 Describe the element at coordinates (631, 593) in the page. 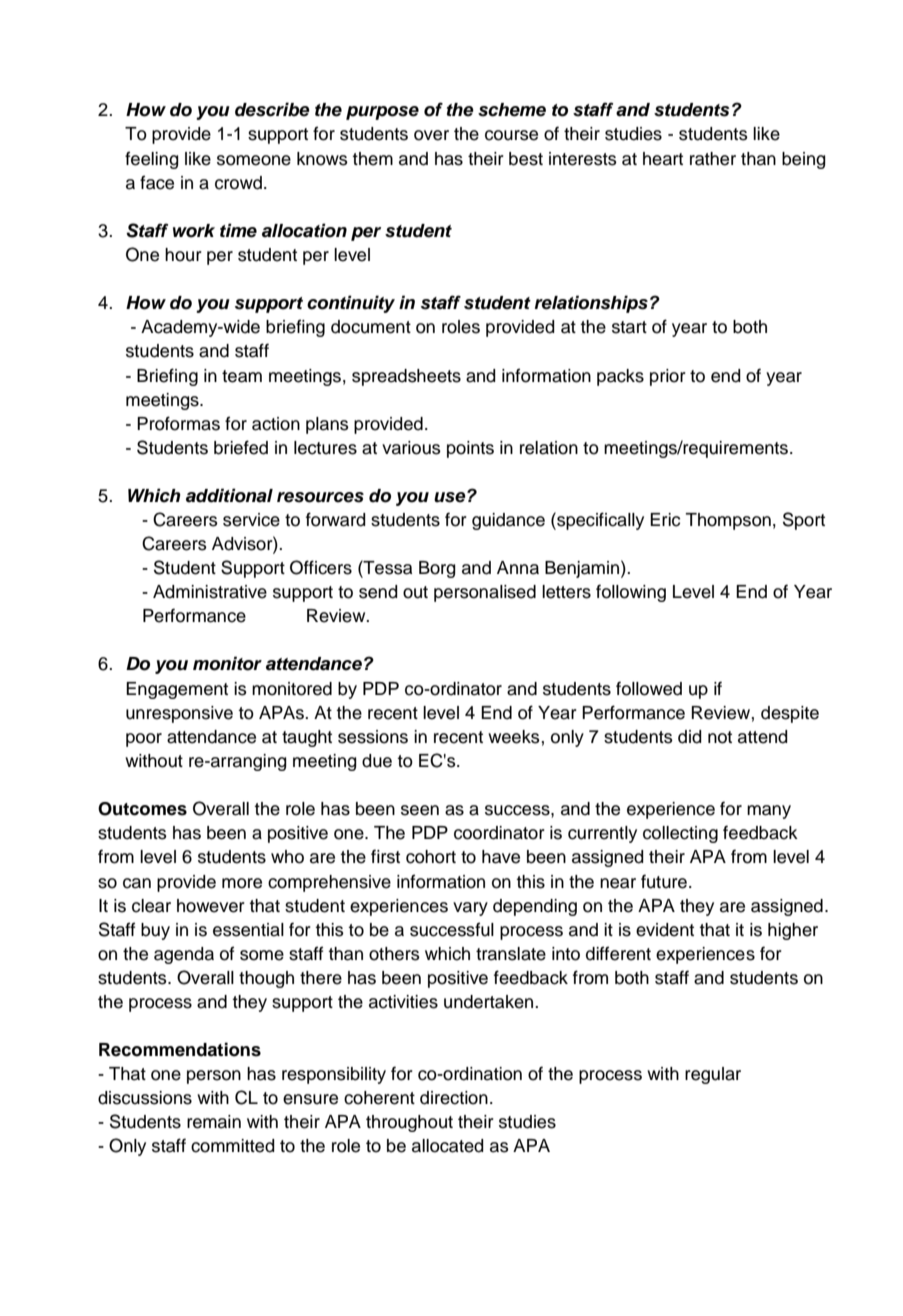

I see `following` at that location.
